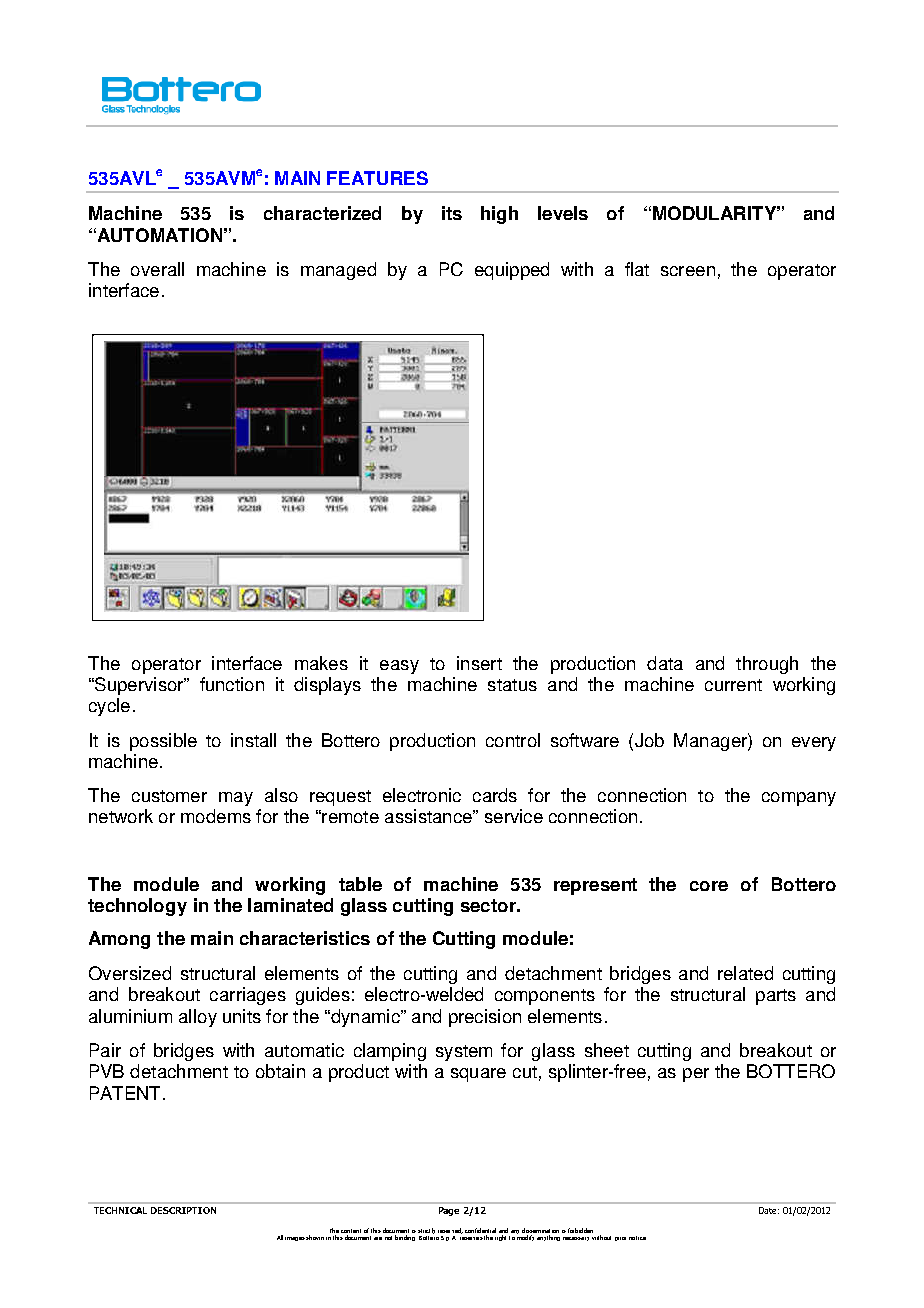 Image resolution: width=924 pixels, height=1308 pixels. I want to click on high, so click(499, 215).
